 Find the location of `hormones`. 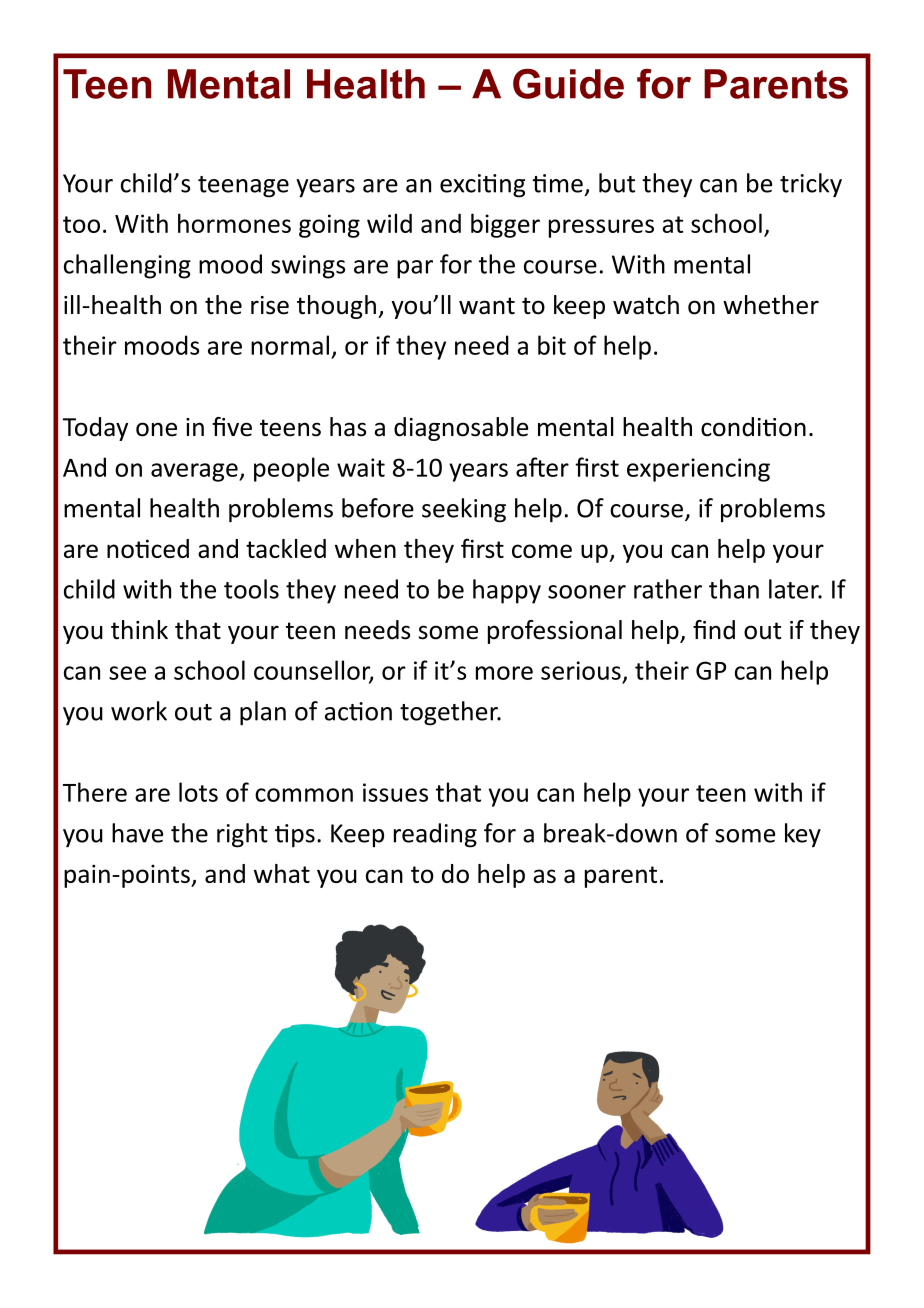

hormones is located at coordinates (234, 223).
